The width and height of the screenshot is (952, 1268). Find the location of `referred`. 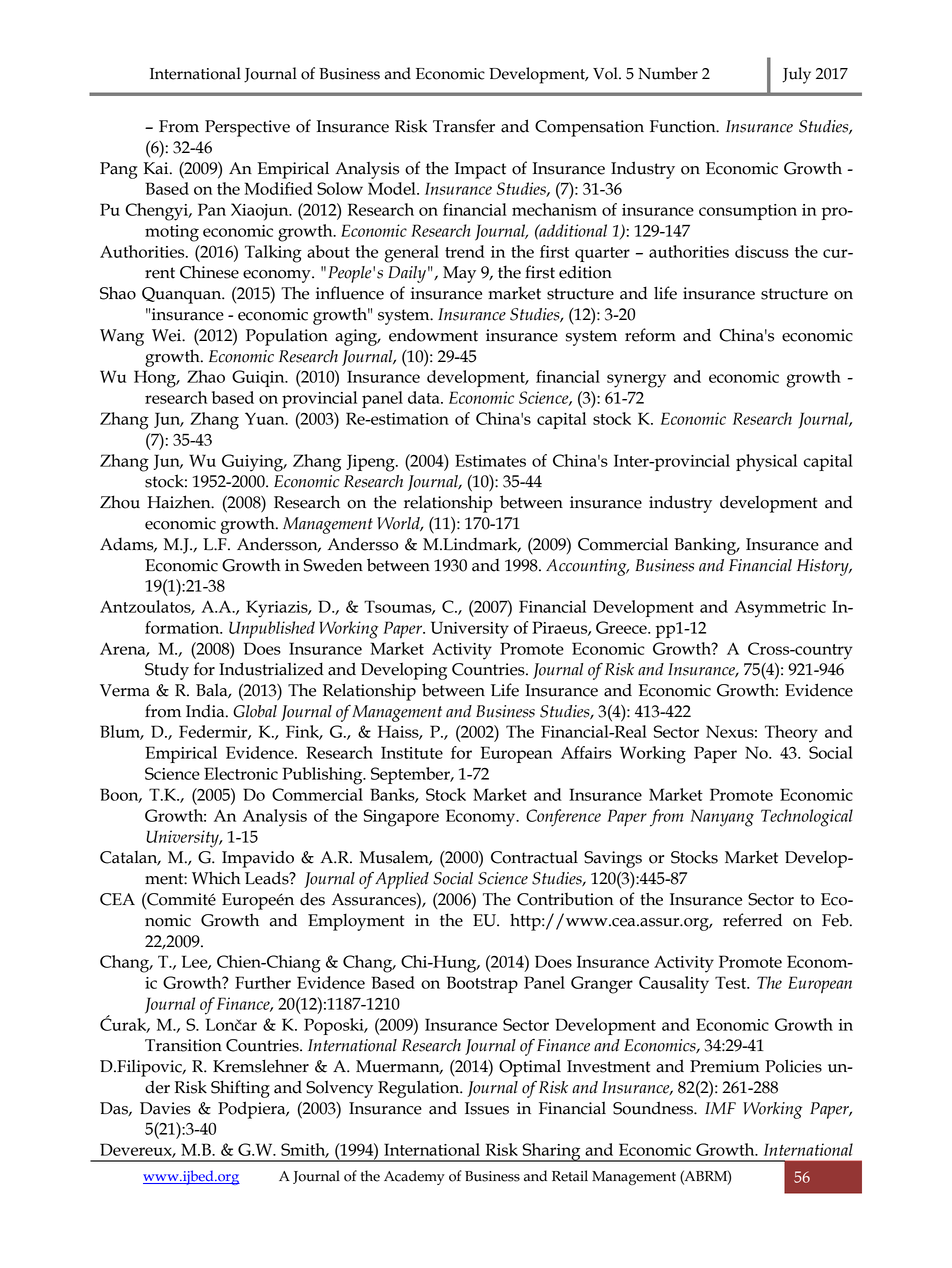

referred is located at coordinates (752, 920).
